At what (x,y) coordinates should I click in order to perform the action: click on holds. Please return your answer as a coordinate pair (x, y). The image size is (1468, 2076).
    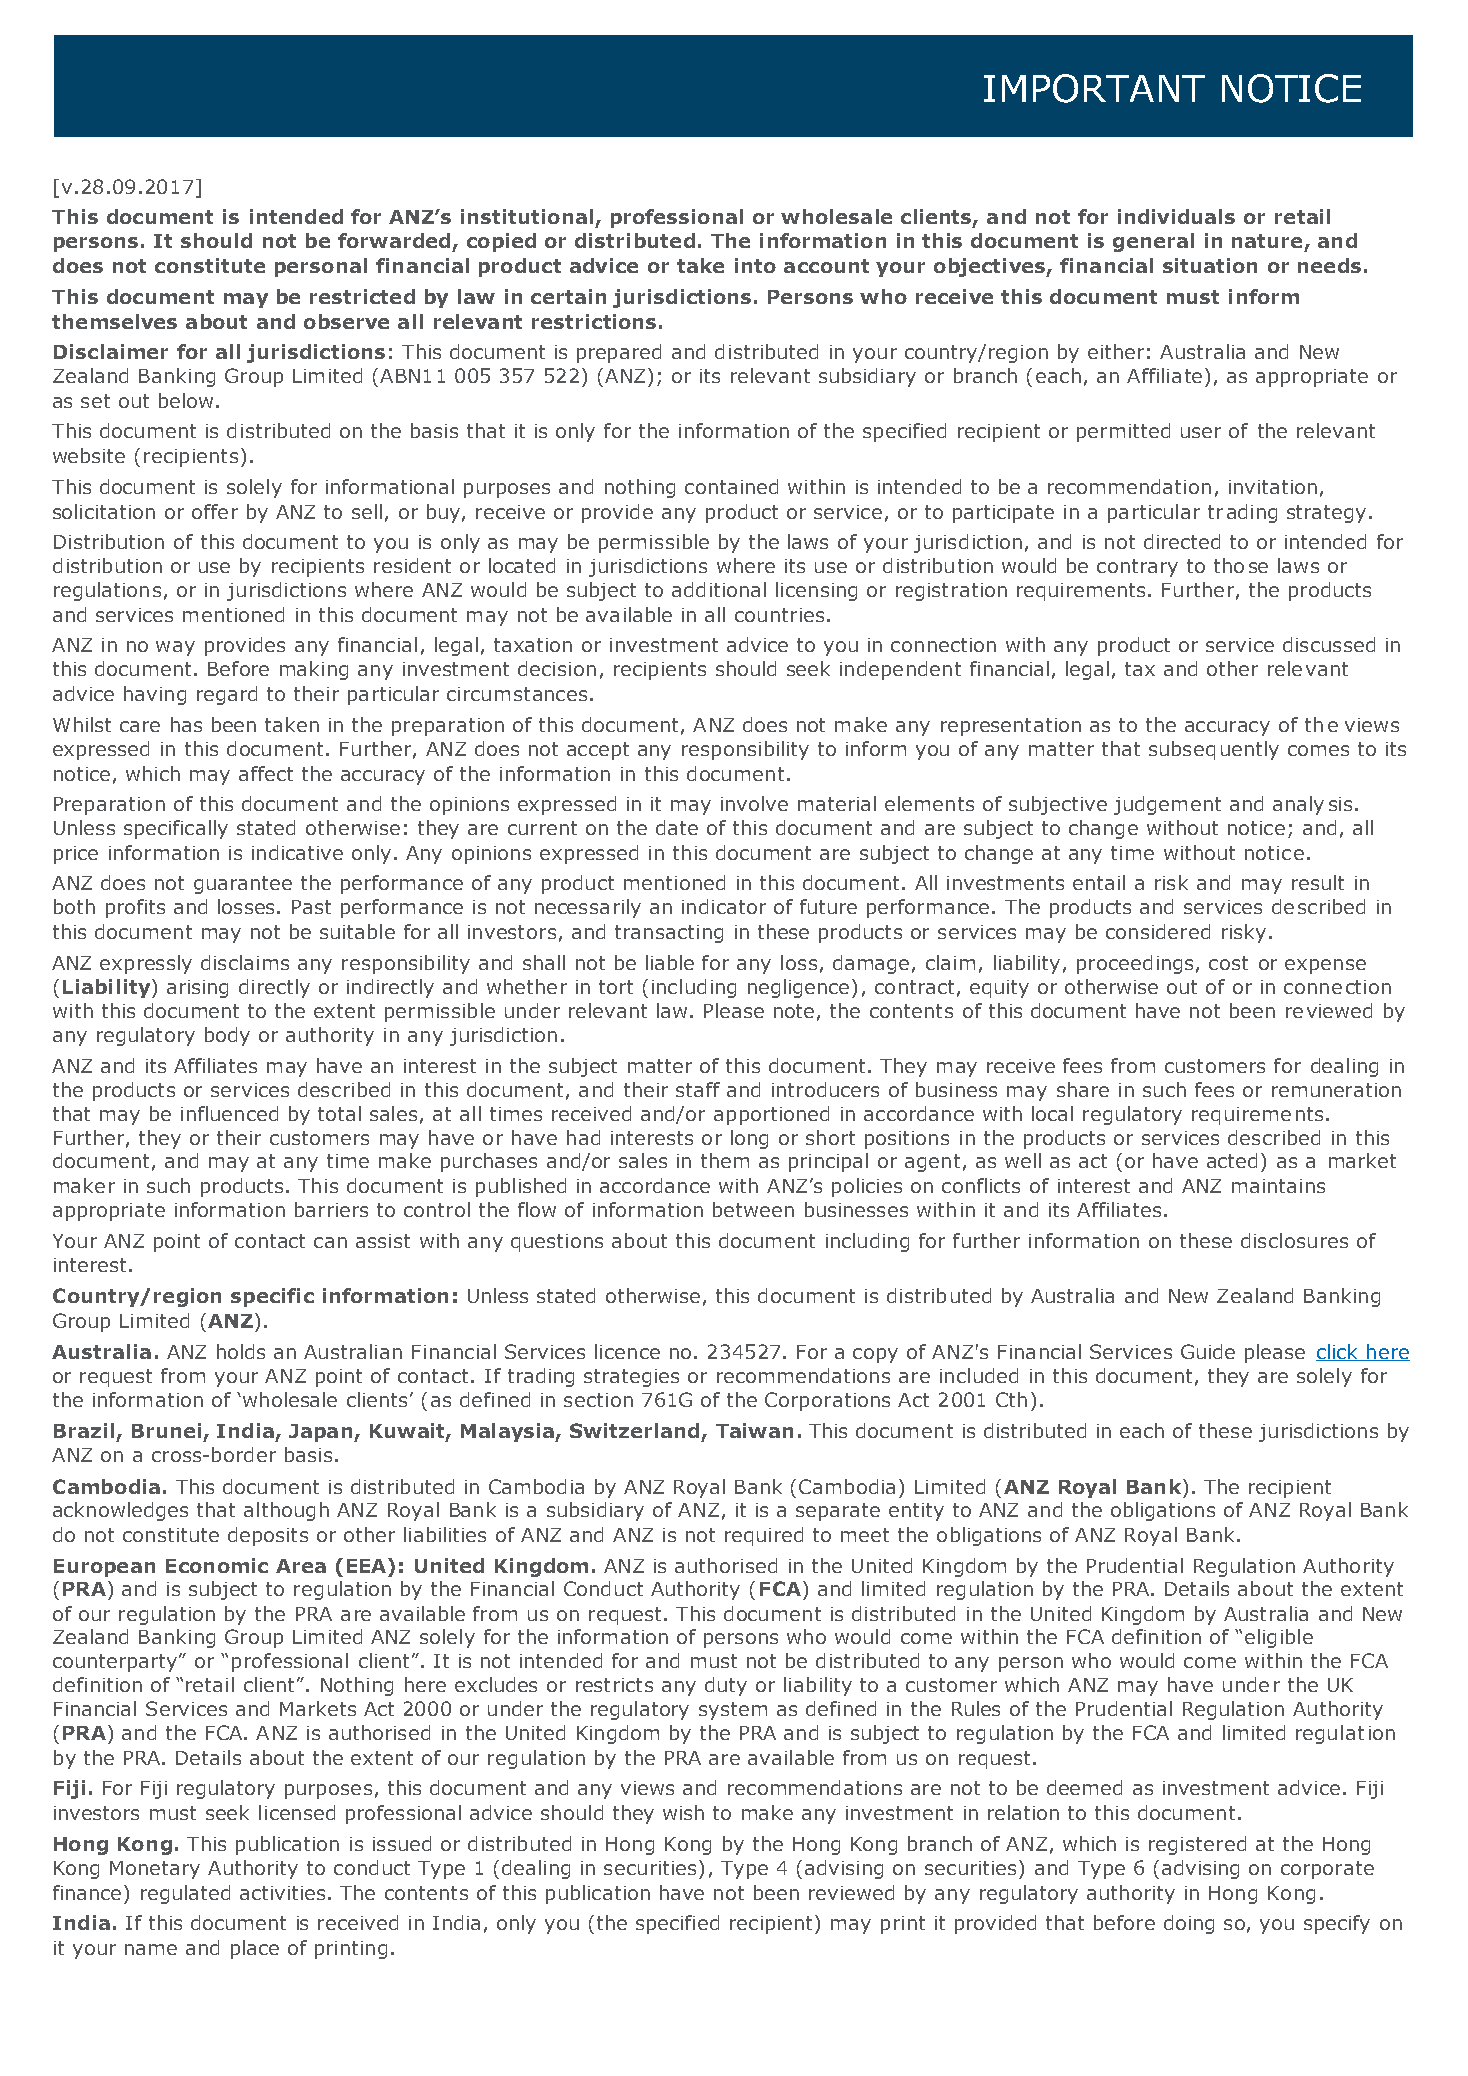
    Looking at the image, I should click on (241, 1351).
